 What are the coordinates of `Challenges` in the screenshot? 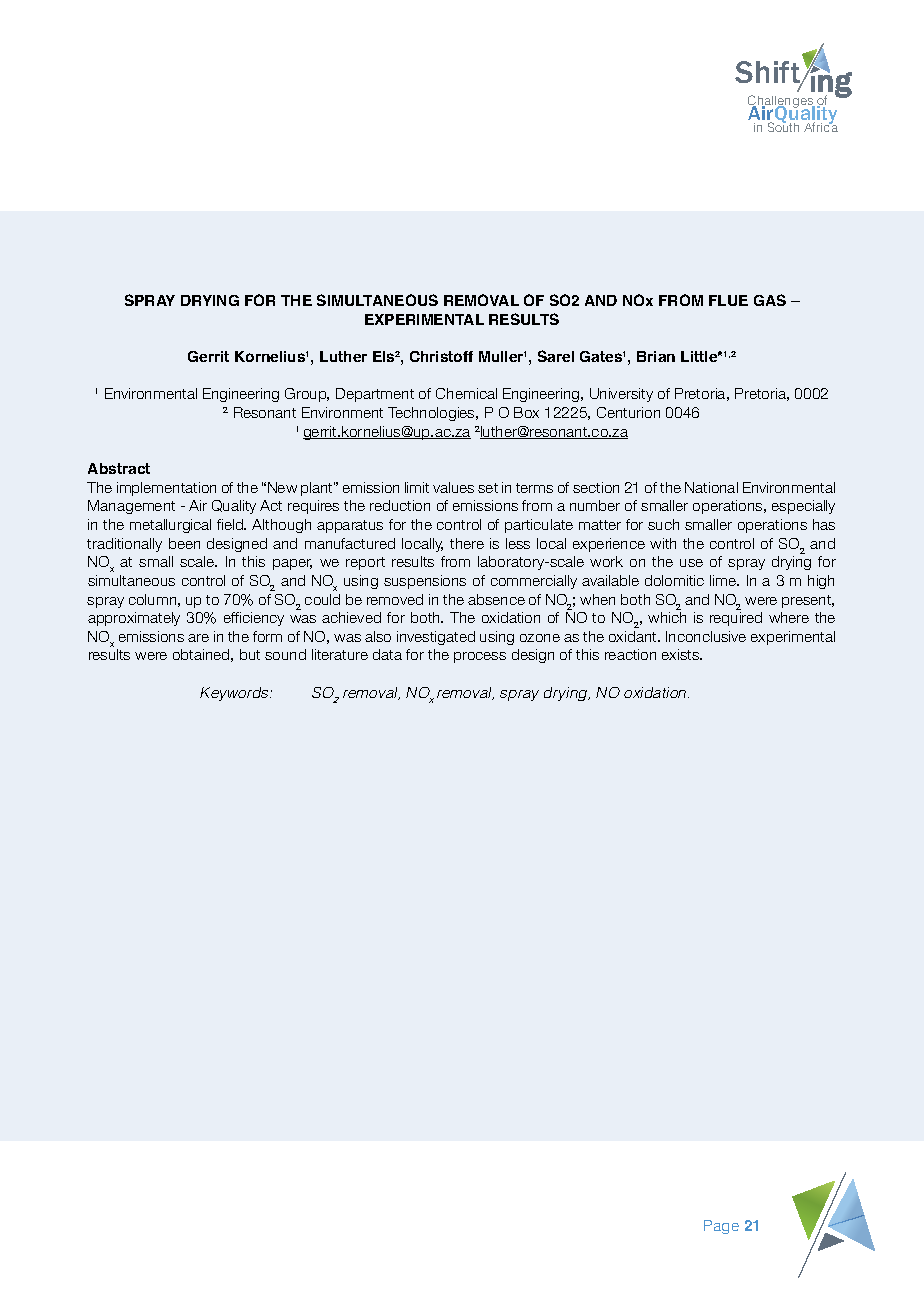 It's located at (781, 103).
